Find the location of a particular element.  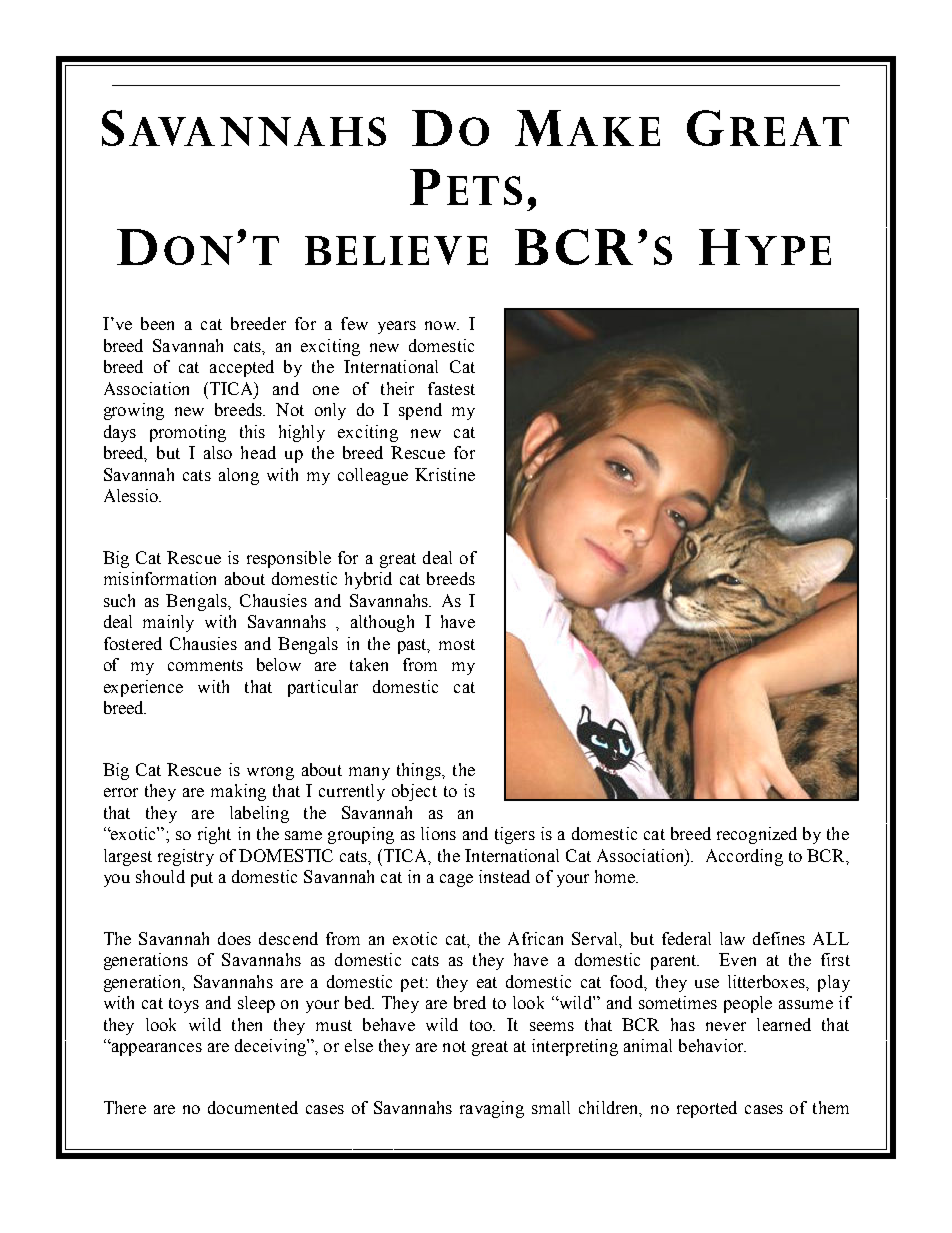

does is located at coordinates (234, 938).
